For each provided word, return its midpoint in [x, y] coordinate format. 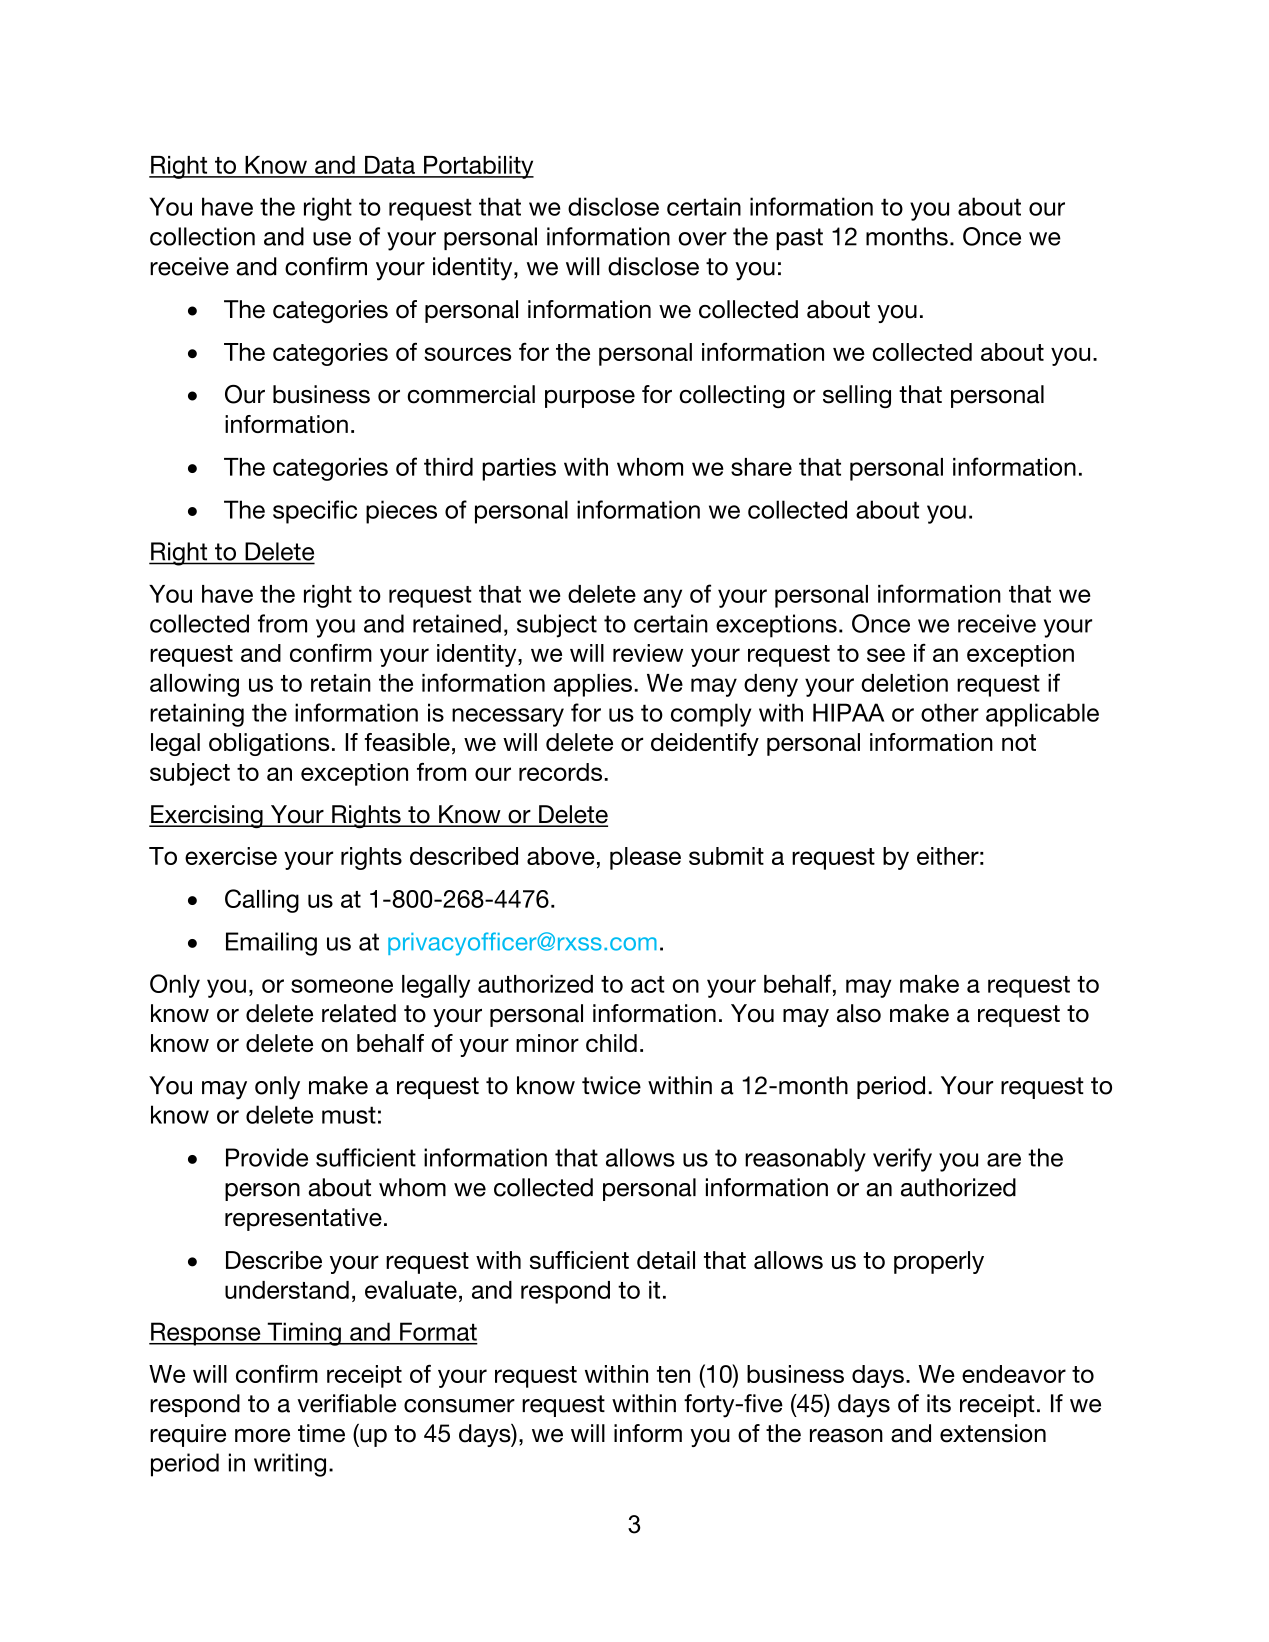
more [262, 1436]
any [662, 598]
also [859, 1013]
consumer [459, 1406]
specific [315, 512]
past [799, 239]
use [332, 239]
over [702, 239]
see [886, 655]
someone [342, 986]
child [611, 1043]
